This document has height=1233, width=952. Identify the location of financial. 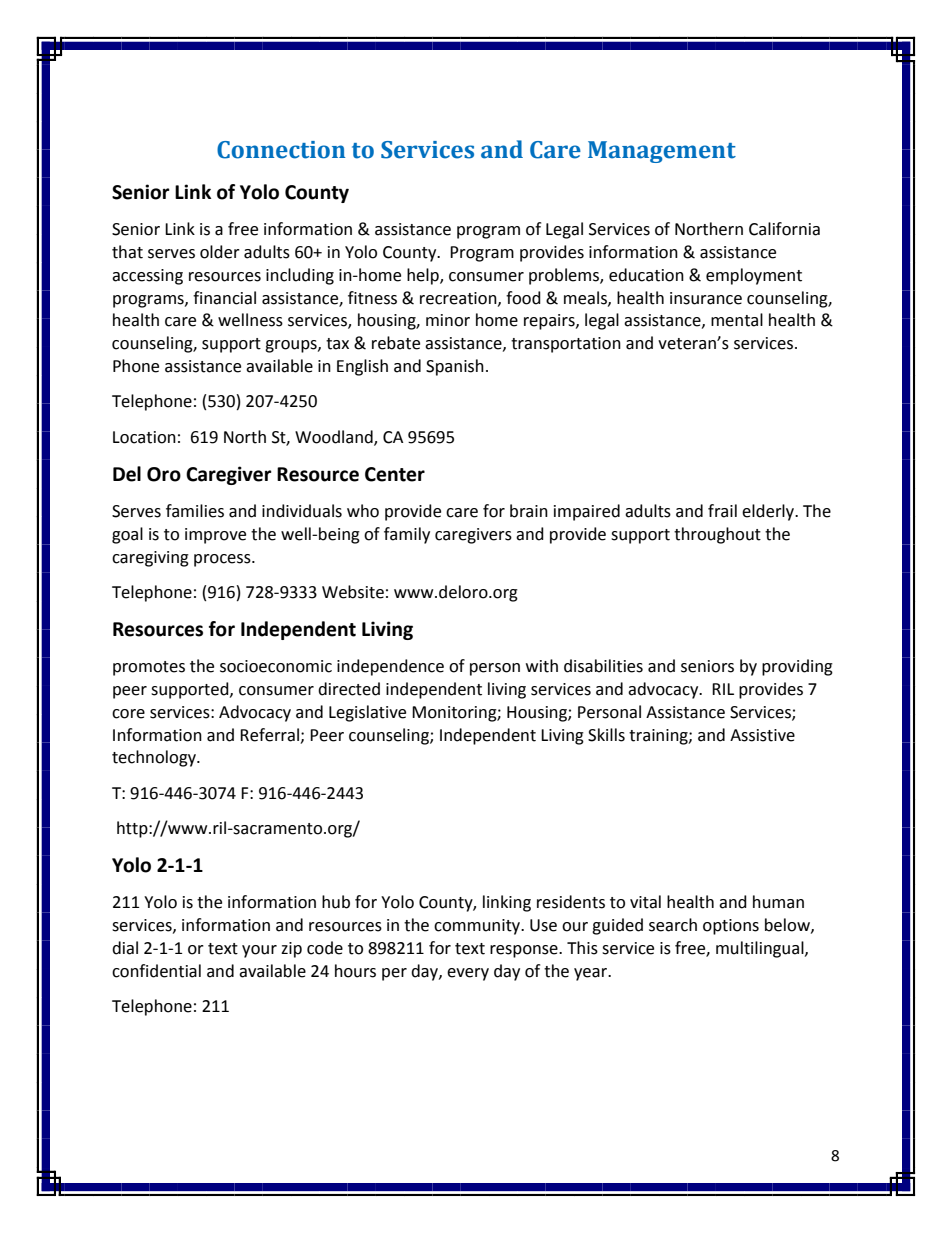
(224, 298).
